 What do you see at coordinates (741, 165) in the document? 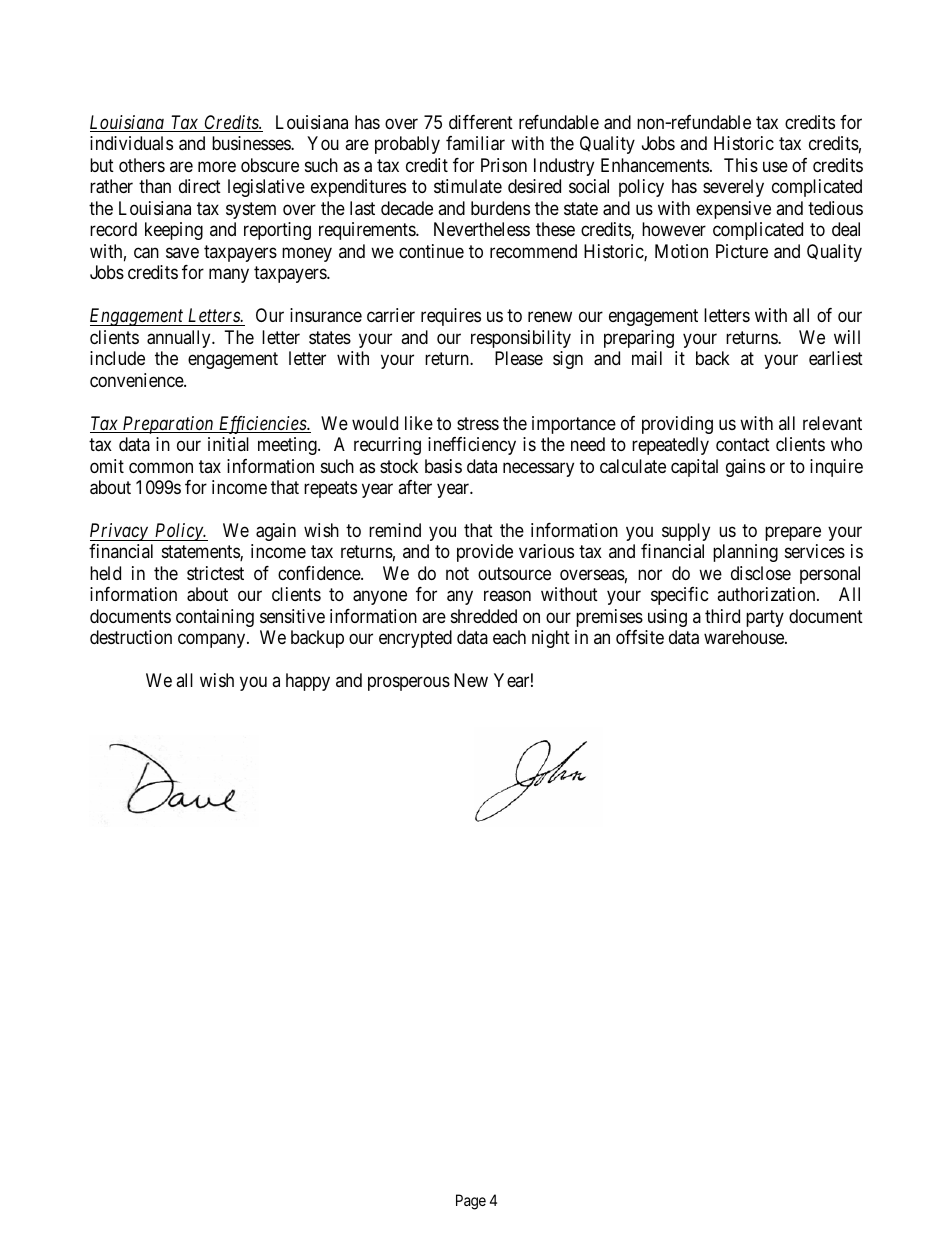
I see `This` at bounding box center [741, 165].
